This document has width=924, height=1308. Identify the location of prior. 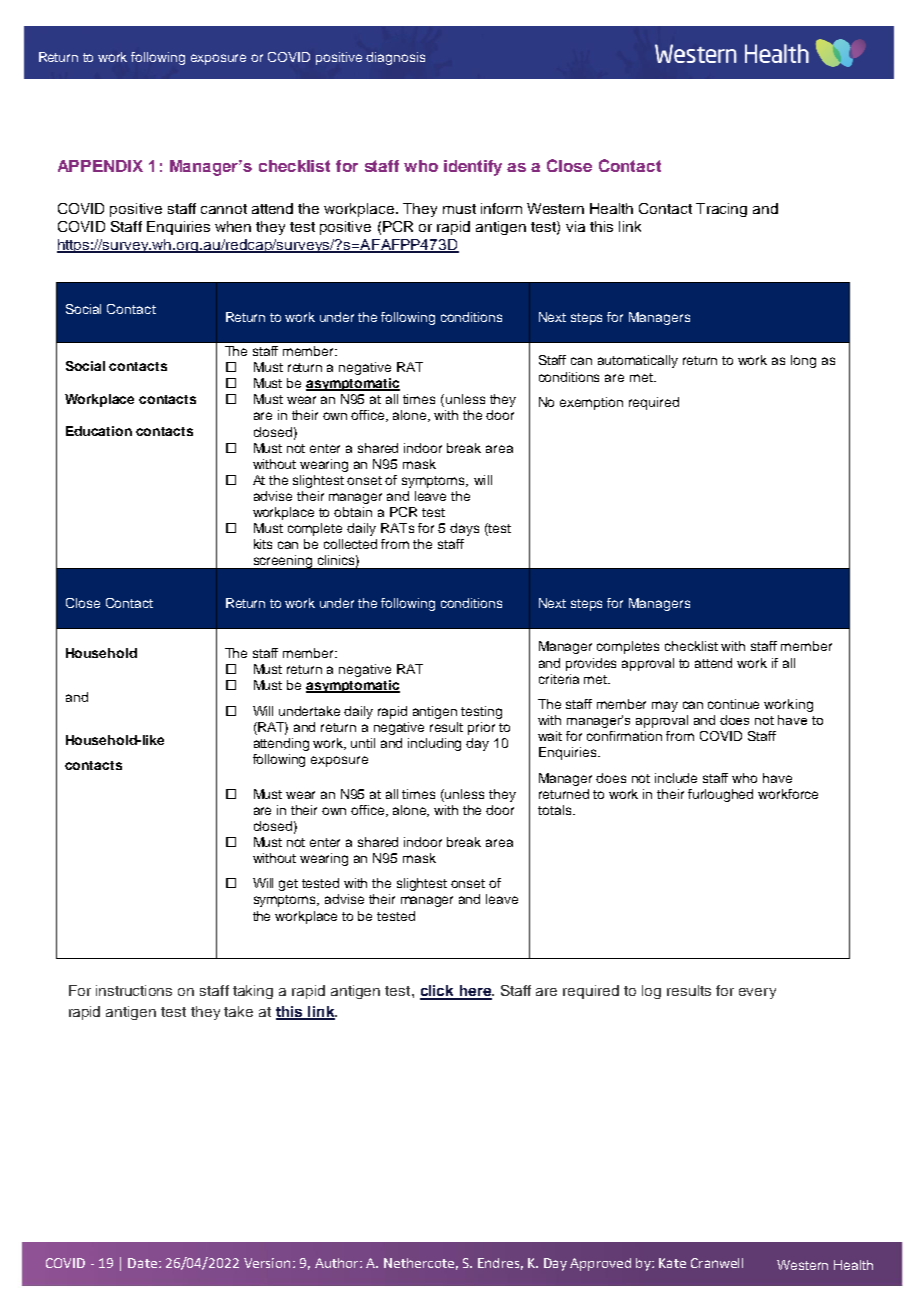
(481, 728).
